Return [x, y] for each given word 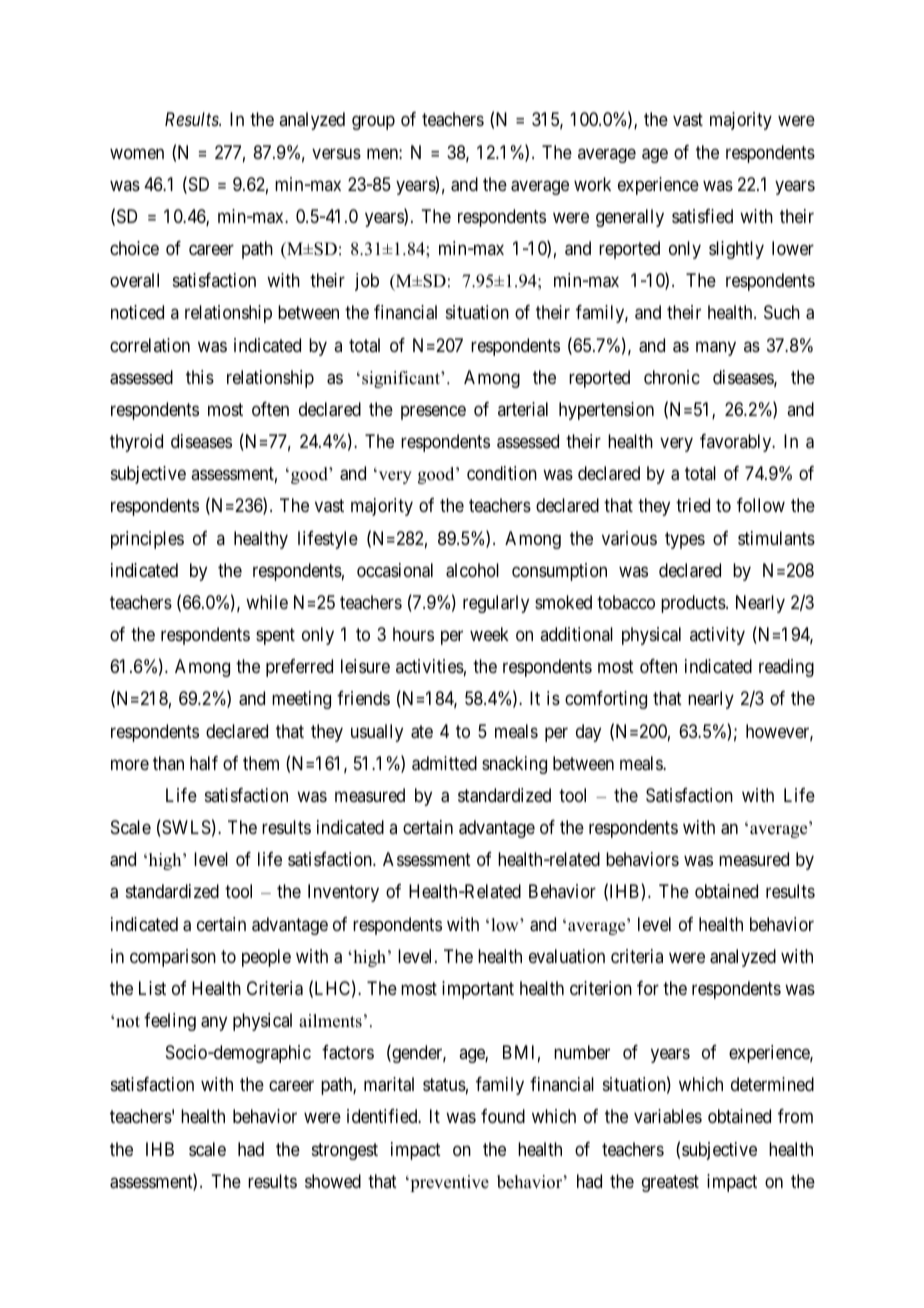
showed [333, 1181]
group [373, 123]
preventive [448, 1183]
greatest [670, 1183]
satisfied [702, 216]
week [489, 634]
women [137, 153]
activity [717, 636]
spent [275, 636]
